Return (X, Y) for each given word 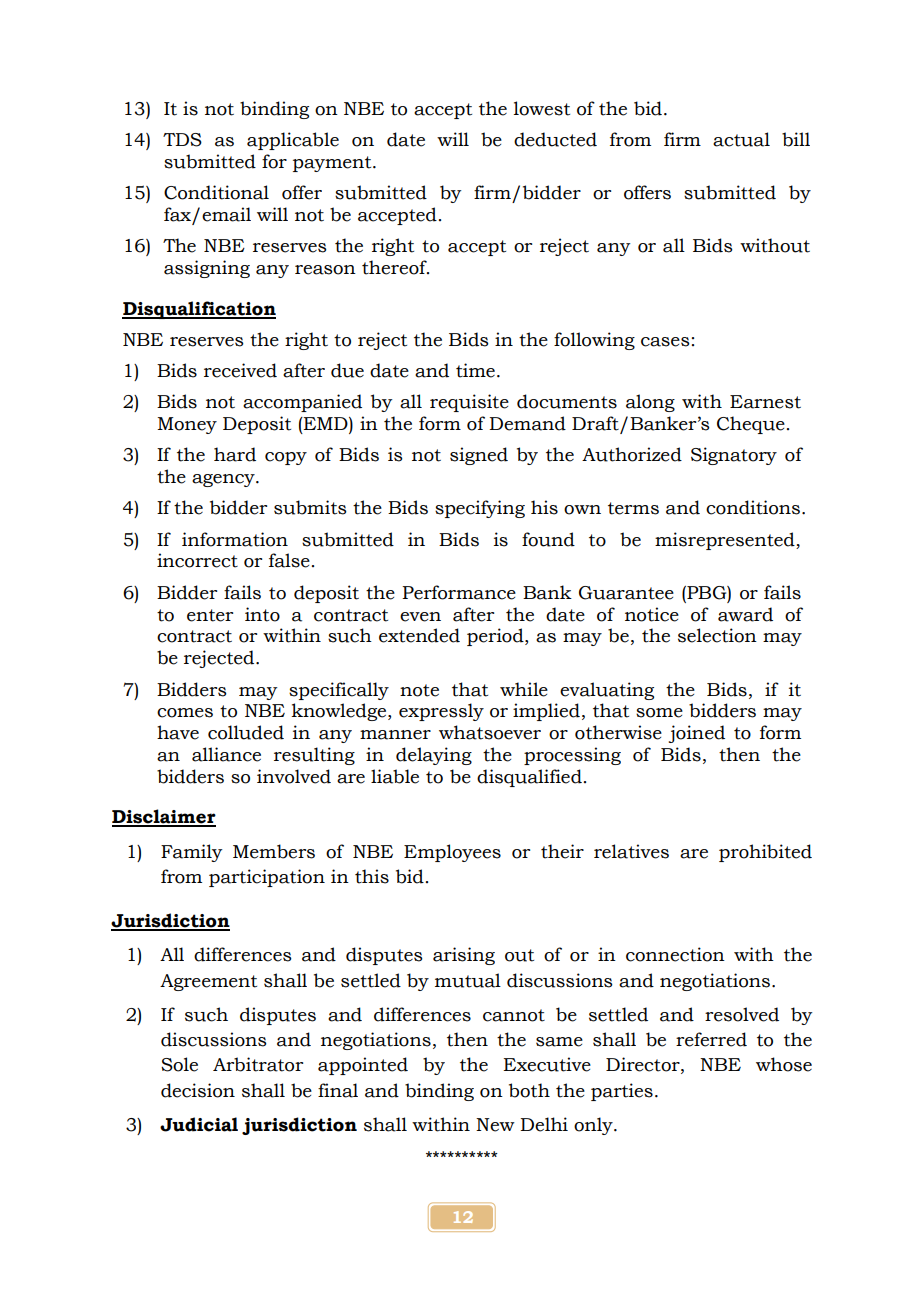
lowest (542, 108)
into (262, 614)
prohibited (765, 853)
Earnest (765, 402)
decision (198, 1090)
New (495, 1125)
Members (274, 851)
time (475, 370)
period (496, 637)
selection (717, 635)
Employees (452, 853)
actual (741, 139)
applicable (293, 141)
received (240, 370)
